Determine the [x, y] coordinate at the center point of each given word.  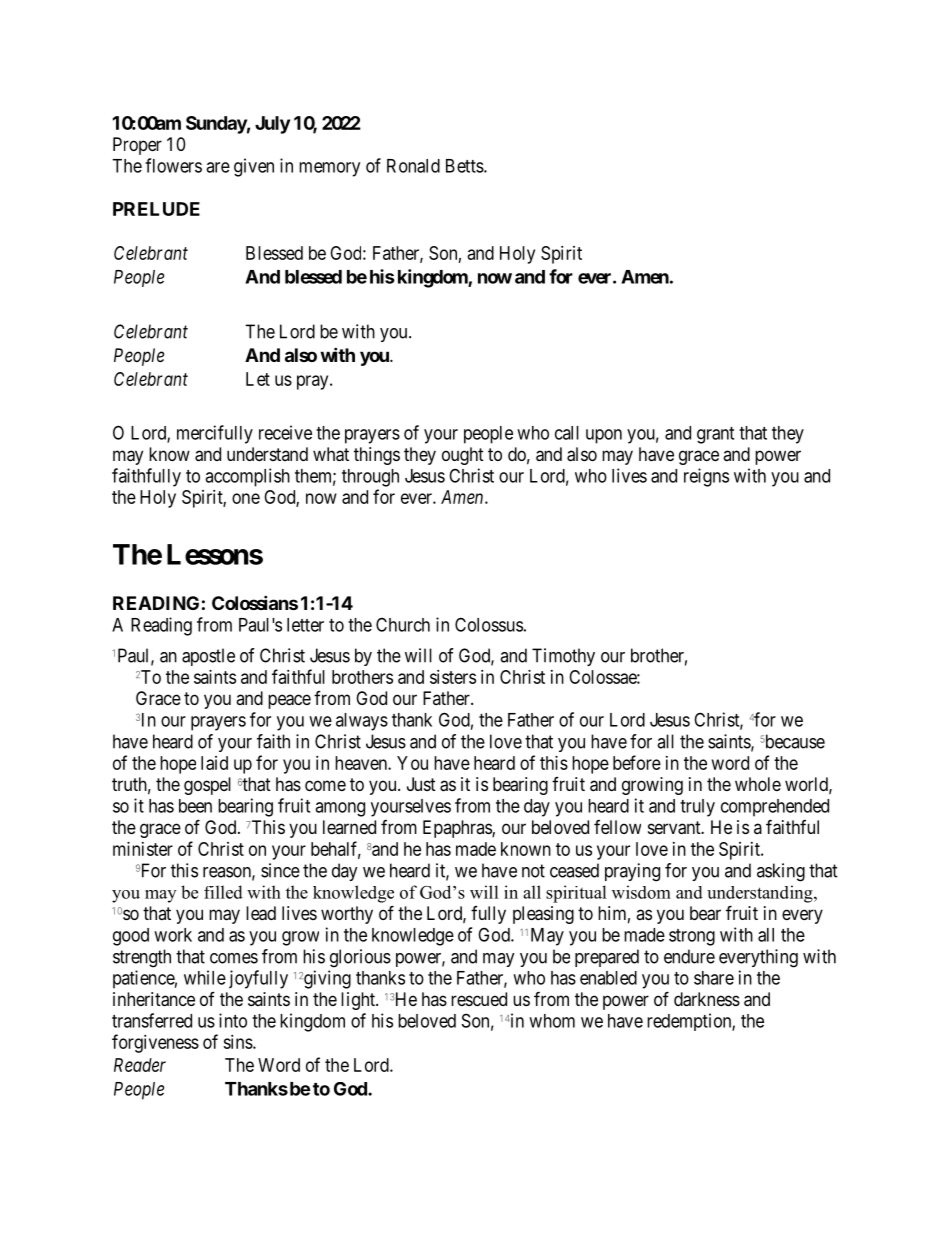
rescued [479, 999]
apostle [208, 657]
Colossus [489, 624]
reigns [706, 477]
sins [238, 1042]
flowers [173, 165]
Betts [465, 166]
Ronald [413, 166]
